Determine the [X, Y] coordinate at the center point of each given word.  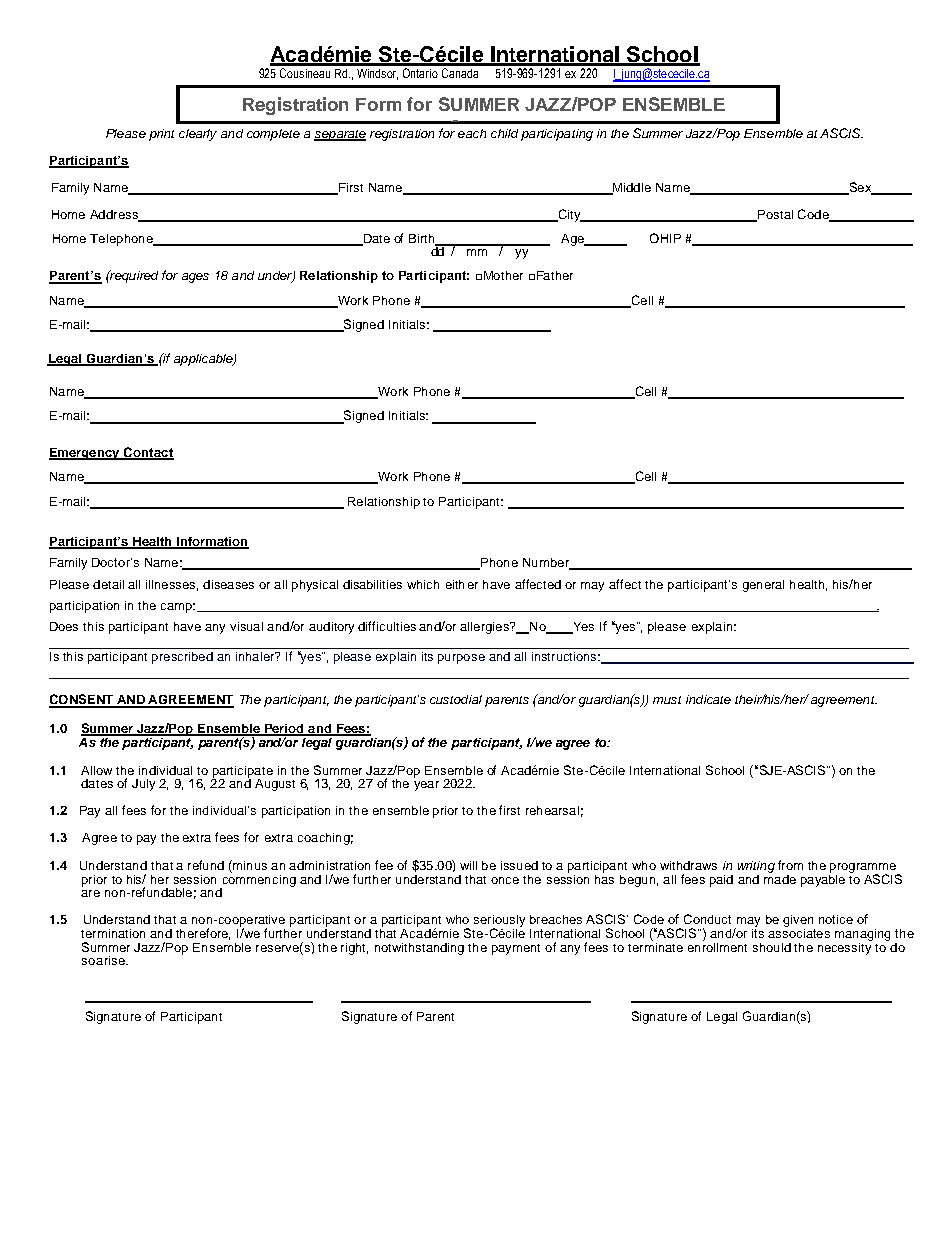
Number [547, 564]
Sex [860, 188]
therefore [203, 934]
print [161, 135]
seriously [499, 922]
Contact [148, 453]
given [798, 921]
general [763, 586]
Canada [460, 73]
